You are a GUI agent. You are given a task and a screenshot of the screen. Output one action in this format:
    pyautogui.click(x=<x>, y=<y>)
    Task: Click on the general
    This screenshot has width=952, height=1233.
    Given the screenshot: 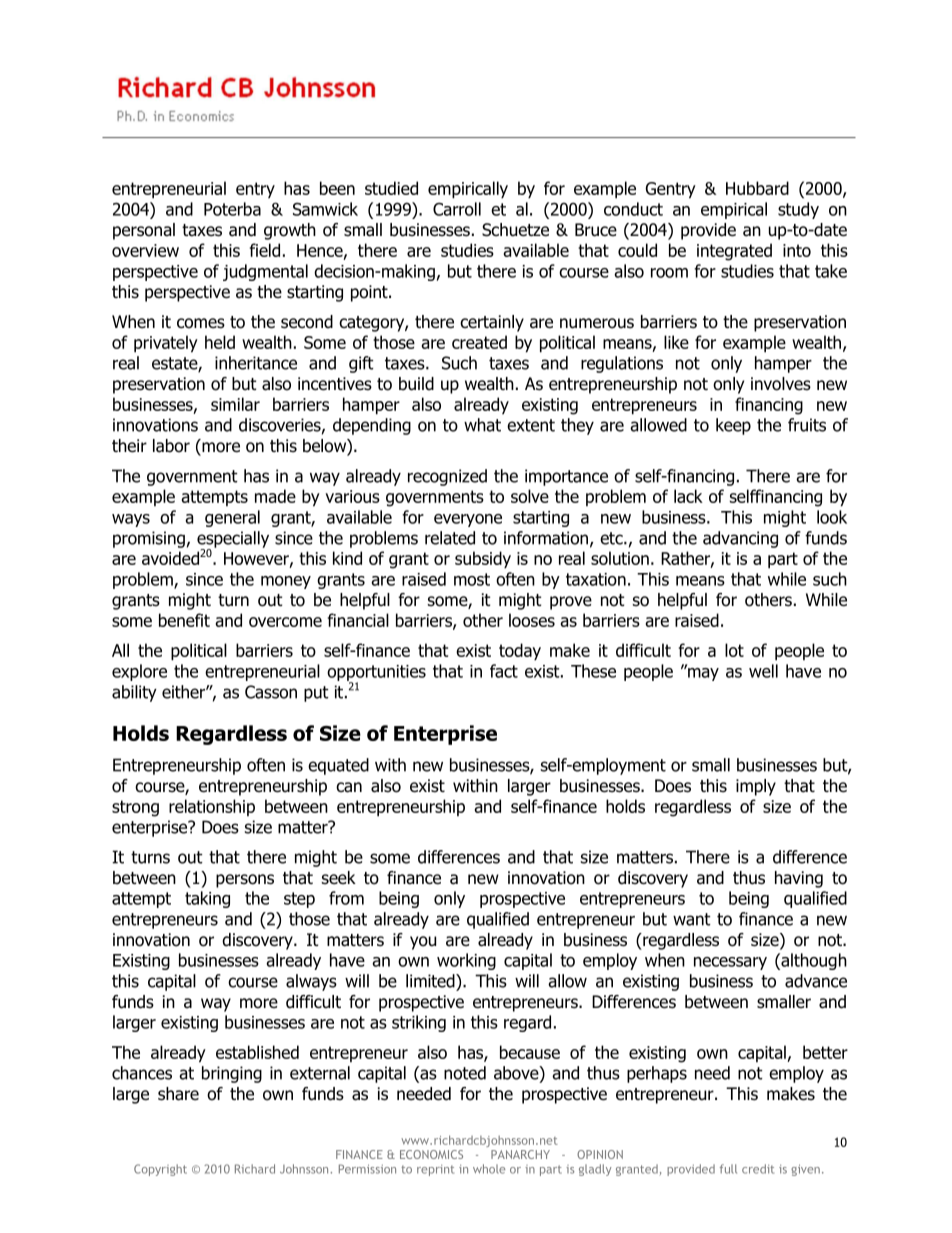 What is the action you would take?
    pyautogui.click(x=232, y=518)
